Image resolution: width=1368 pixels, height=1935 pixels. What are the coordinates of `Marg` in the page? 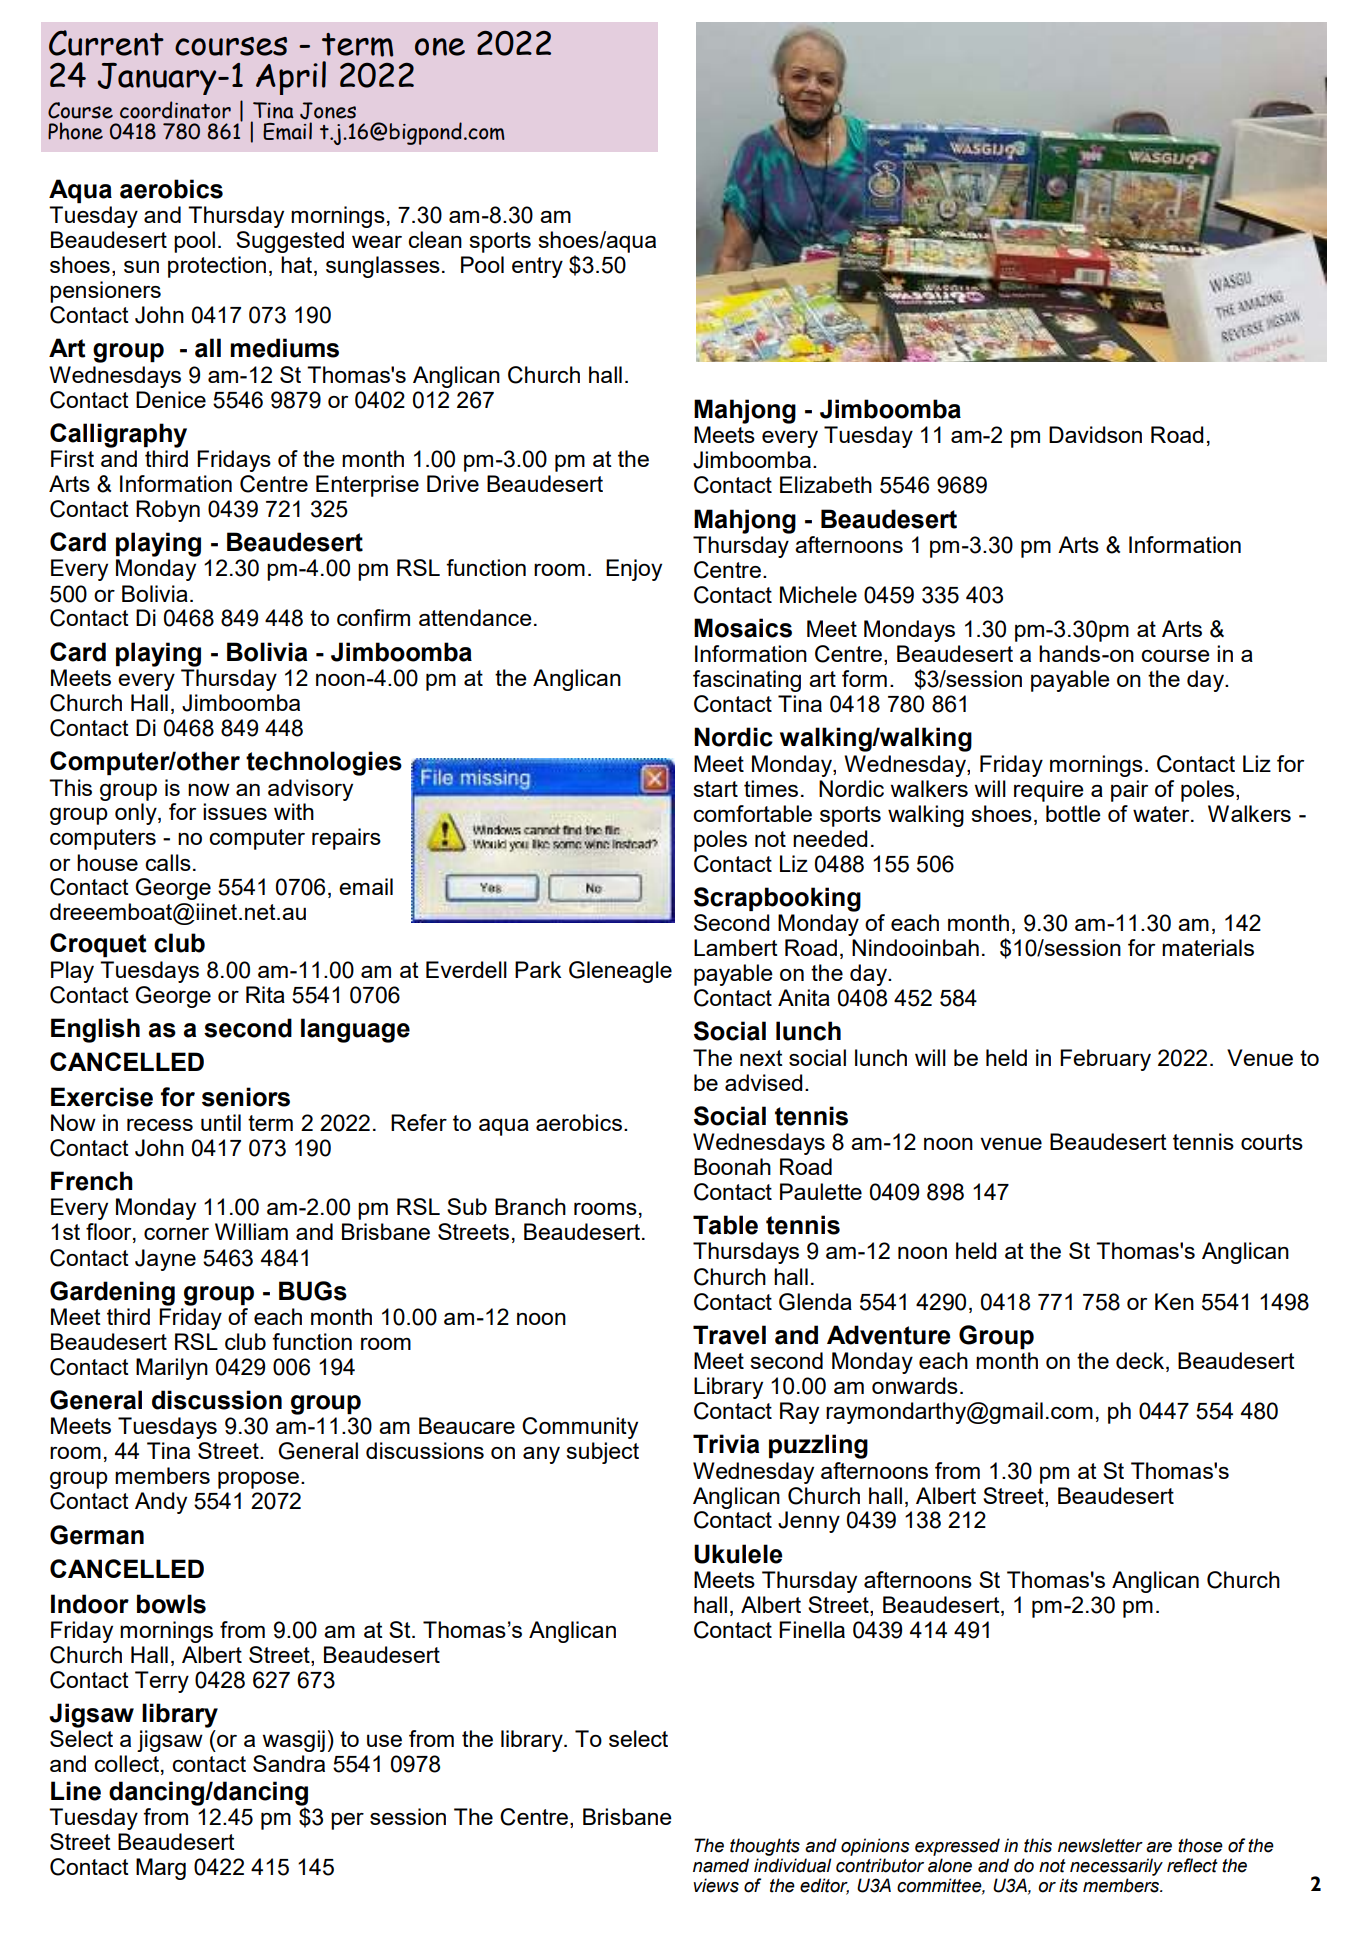 It's located at (161, 1869).
